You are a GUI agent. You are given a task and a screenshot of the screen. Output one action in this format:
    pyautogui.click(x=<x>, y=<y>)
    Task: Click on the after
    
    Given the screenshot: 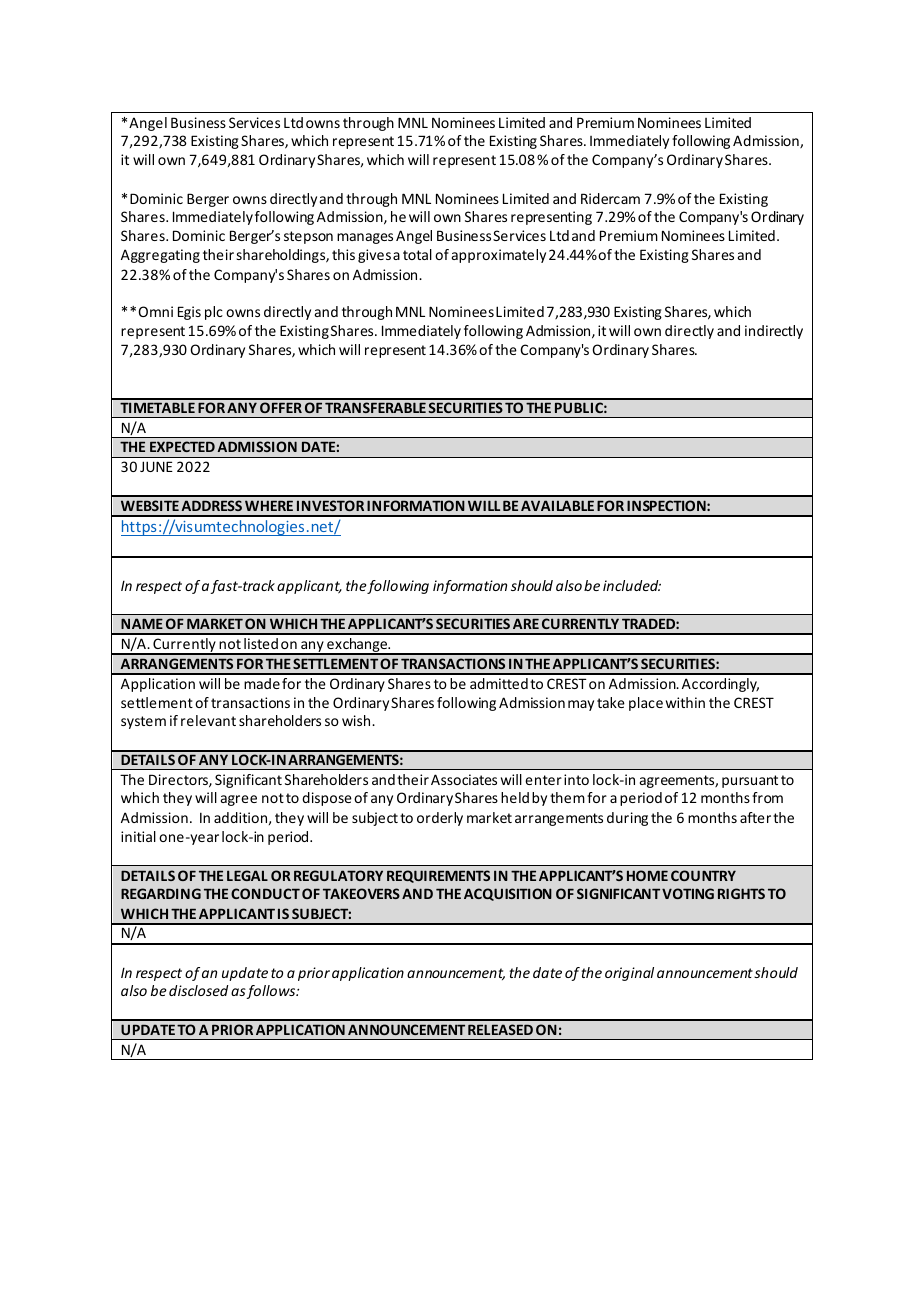 What is the action you would take?
    pyautogui.click(x=755, y=817)
